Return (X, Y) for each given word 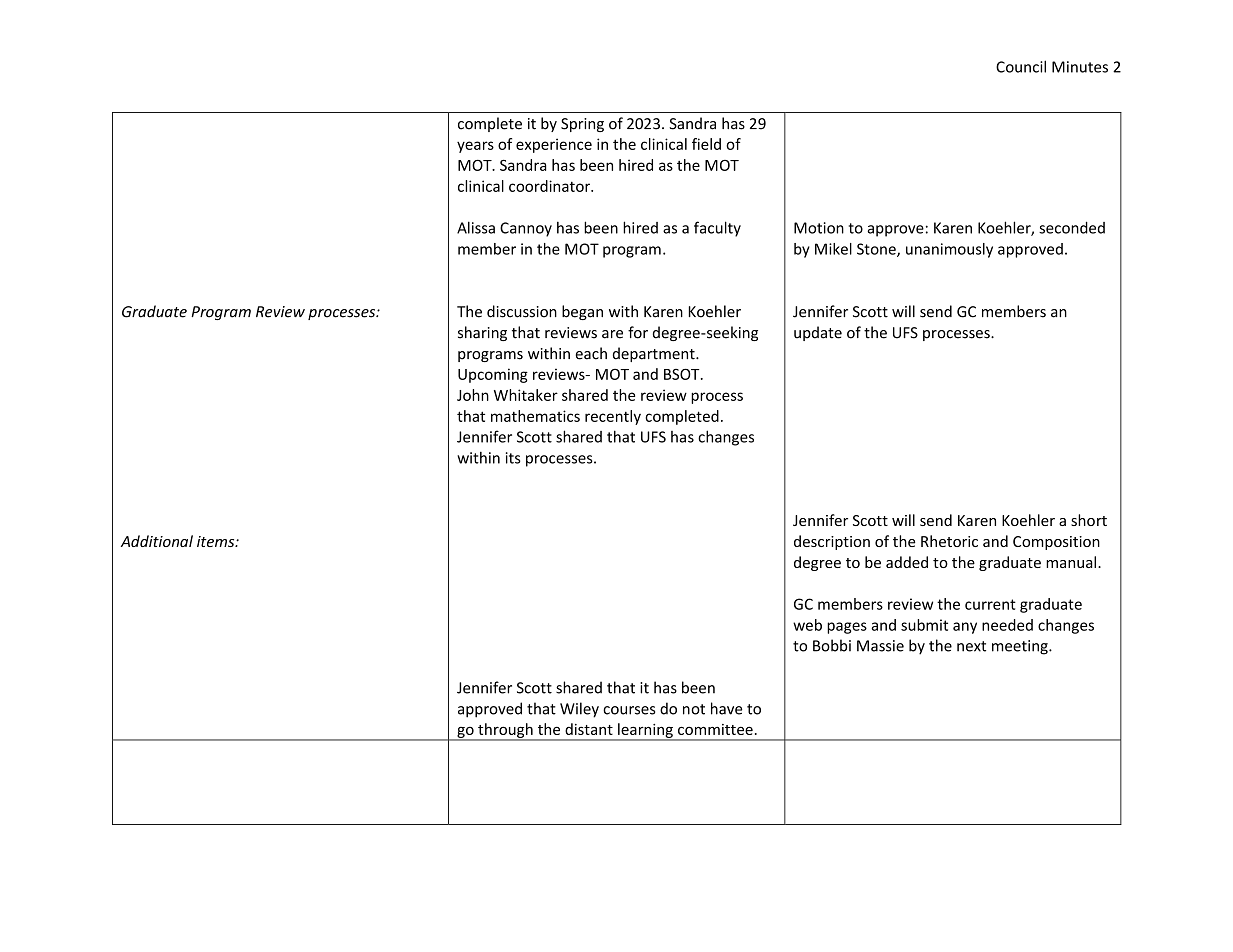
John (473, 395)
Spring (582, 125)
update (818, 333)
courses (629, 710)
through (505, 731)
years (475, 147)
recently (613, 417)
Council (1021, 66)
